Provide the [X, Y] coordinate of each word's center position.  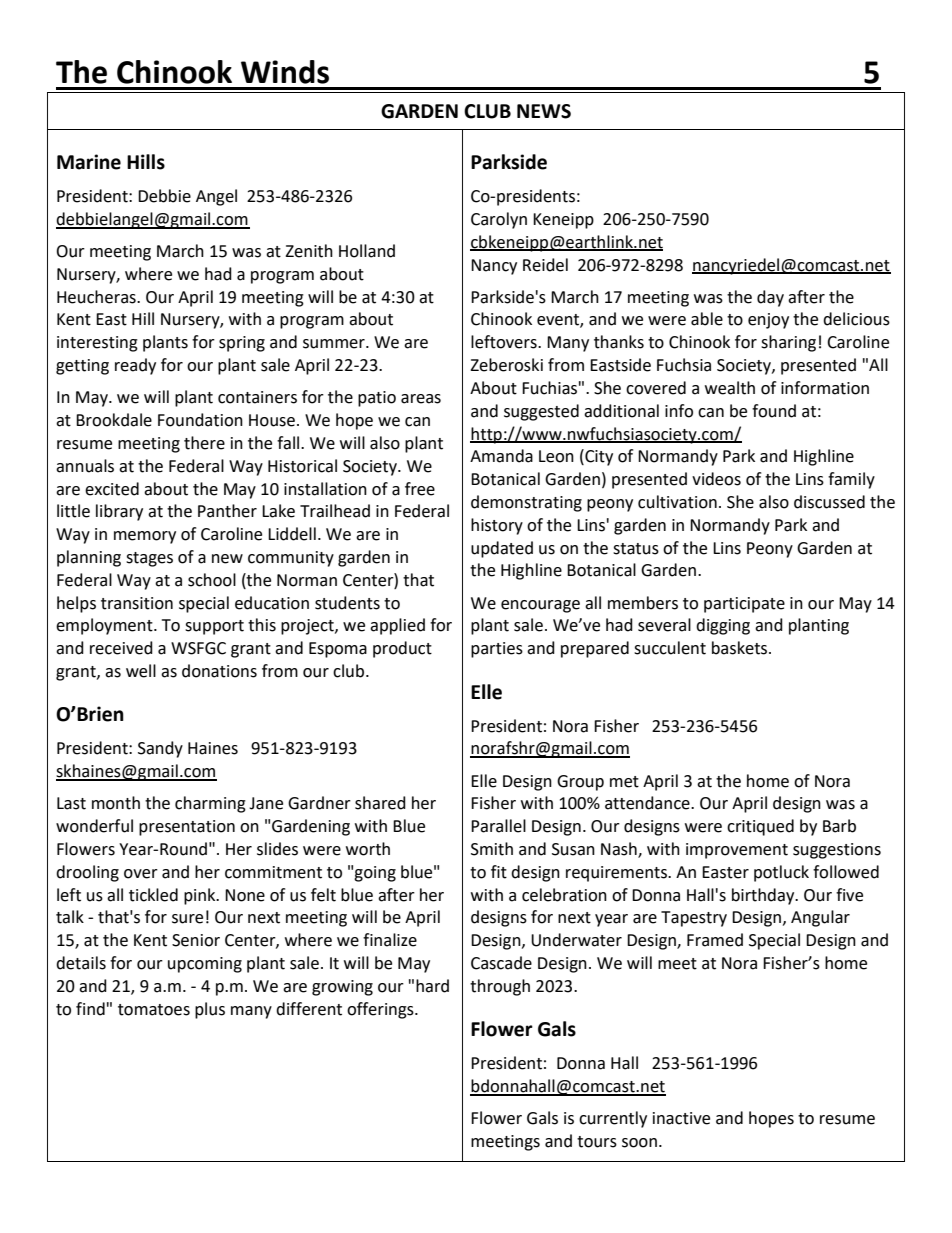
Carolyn [499, 220]
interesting [97, 344]
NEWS [544, 111]
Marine [89, 162]
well [141, 671]
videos [716, 479]
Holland [367, 251]
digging [723, 626]
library [119, 512]
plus [210, 1010]
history [497, 526]
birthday [764, 896]
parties [497, 650]
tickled [153, 895]
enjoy [768, 321]
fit [499, 872]
